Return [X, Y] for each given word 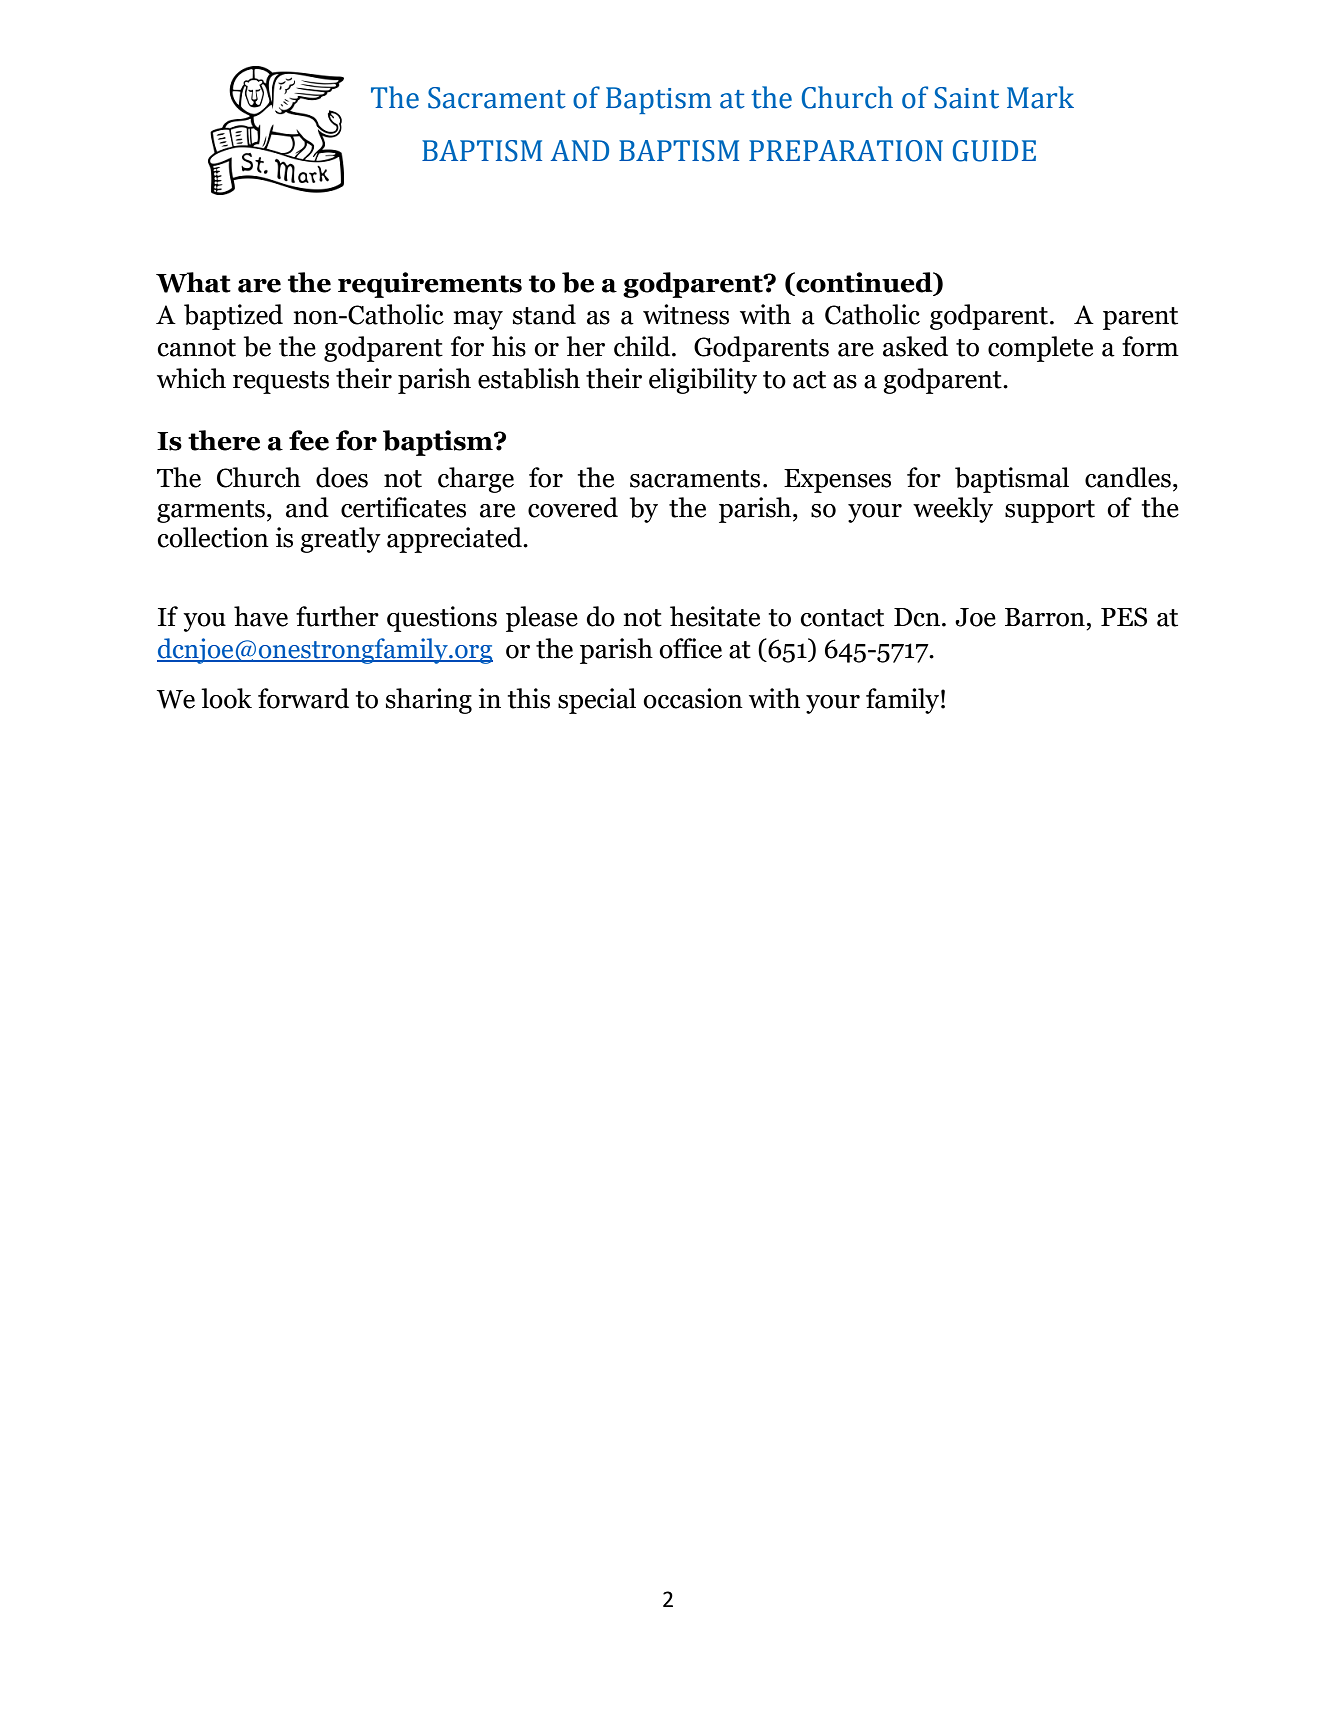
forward [303, 698]
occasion [693, 698]
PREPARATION [846, 151]
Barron [1045, 617]
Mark [1040, 97]
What [193, 282]
